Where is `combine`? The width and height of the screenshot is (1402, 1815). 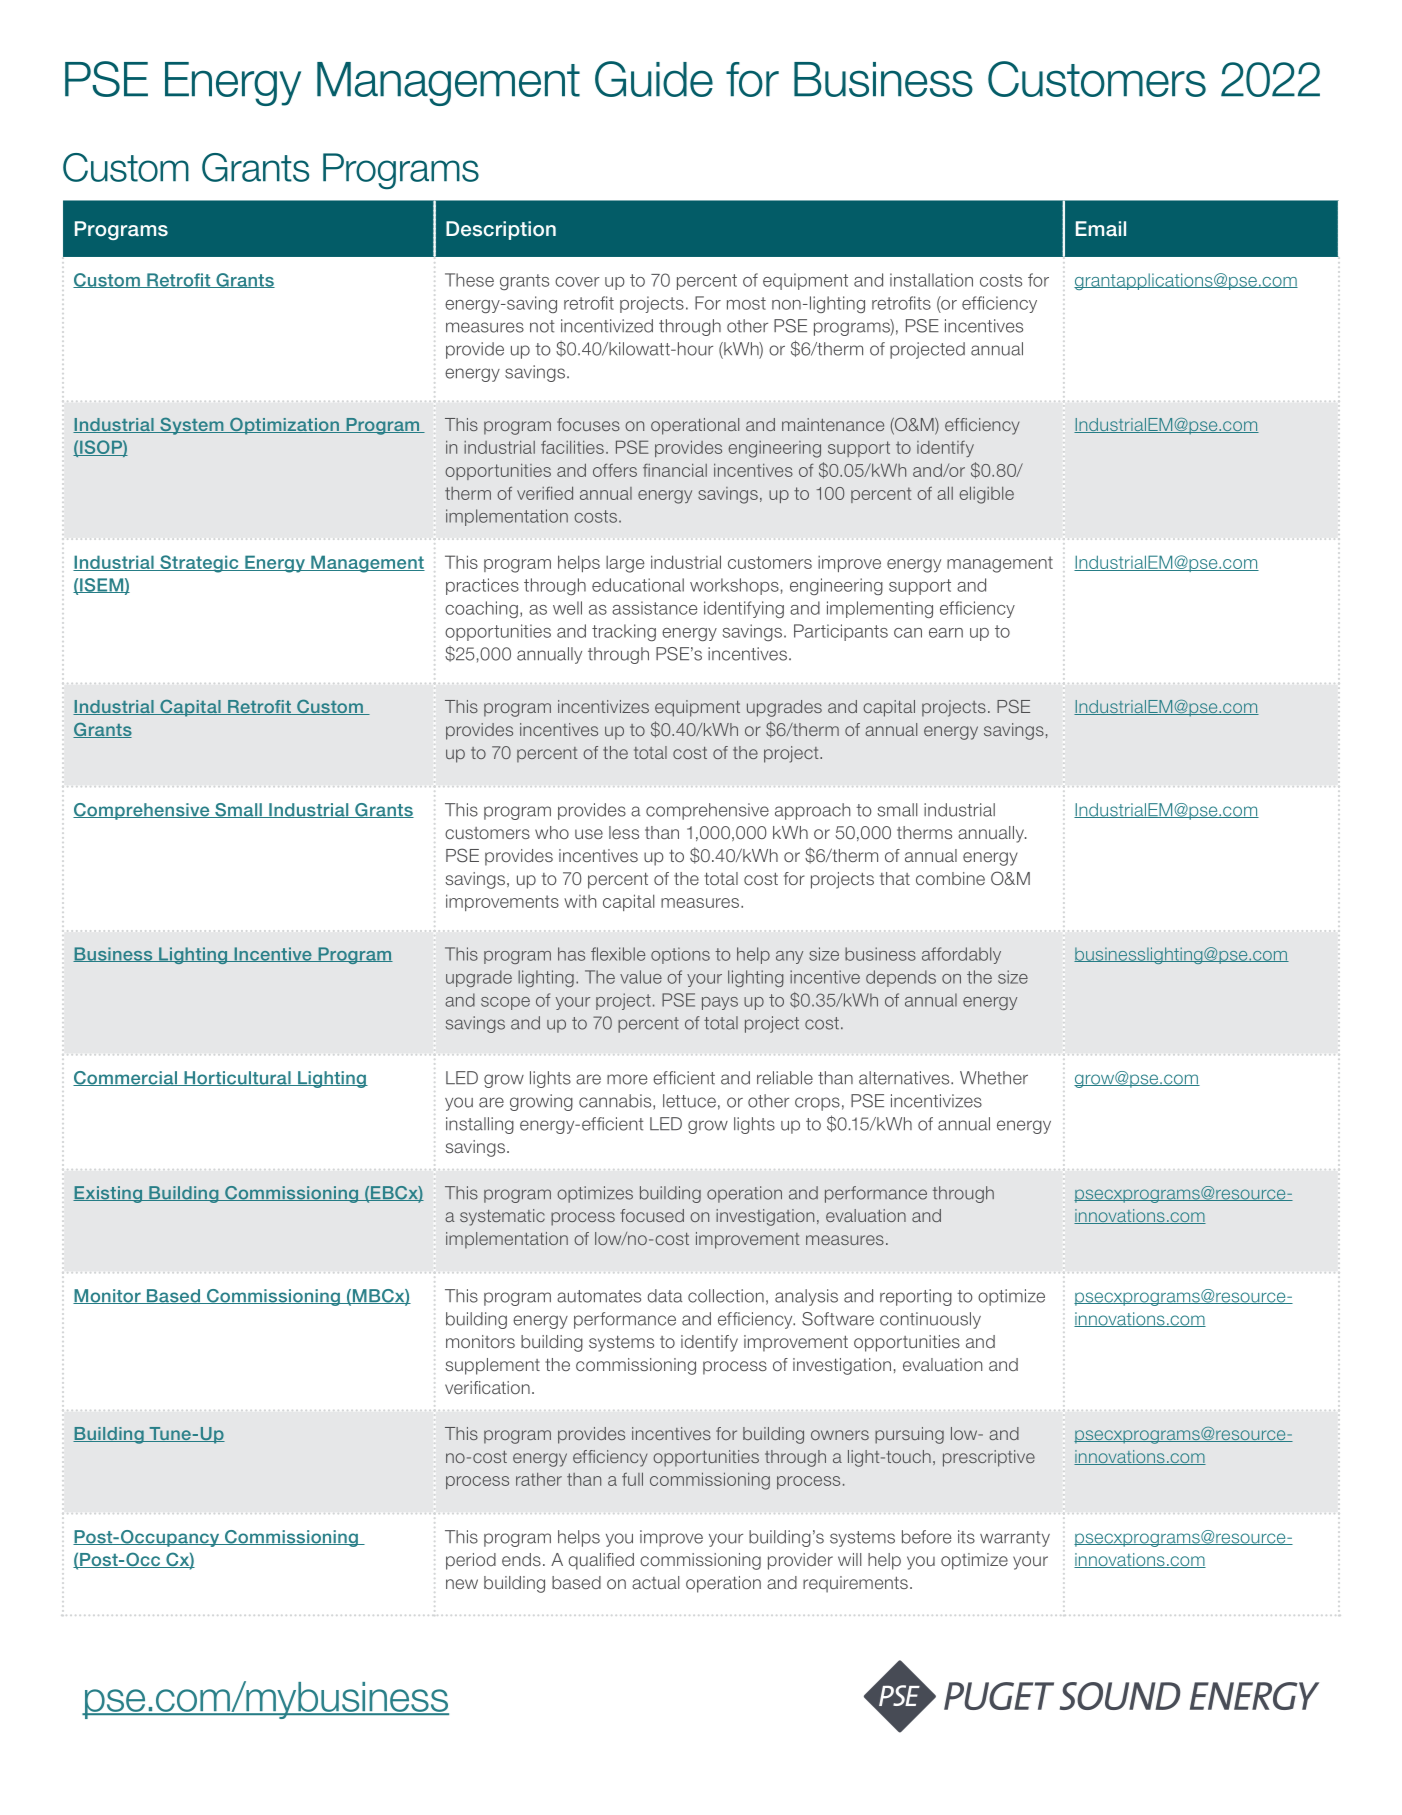
combine is located at coordinates (950, 878).
